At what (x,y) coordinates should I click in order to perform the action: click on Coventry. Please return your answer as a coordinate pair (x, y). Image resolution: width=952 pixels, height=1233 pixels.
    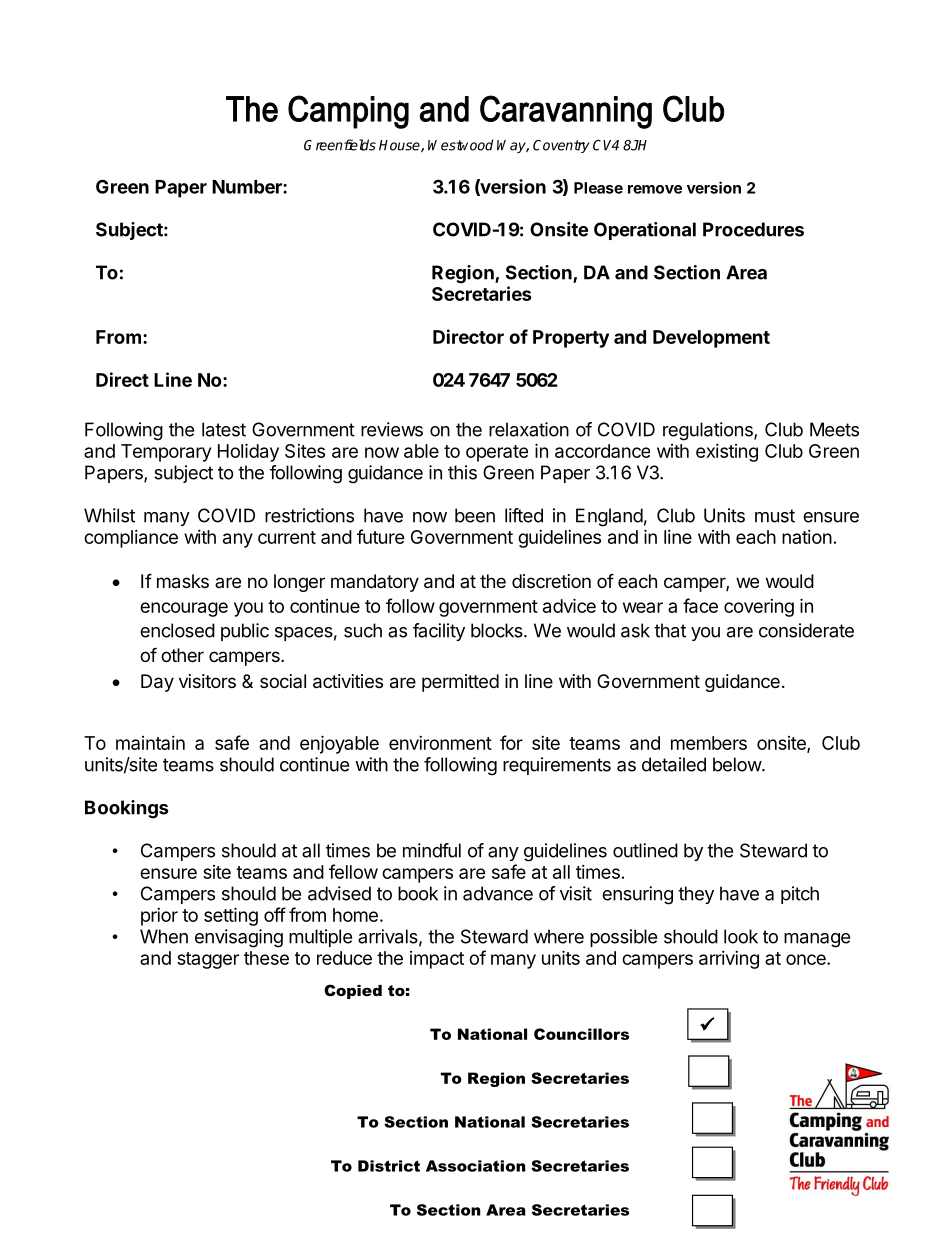
    Looking at the image, I should click on (561, 146).
